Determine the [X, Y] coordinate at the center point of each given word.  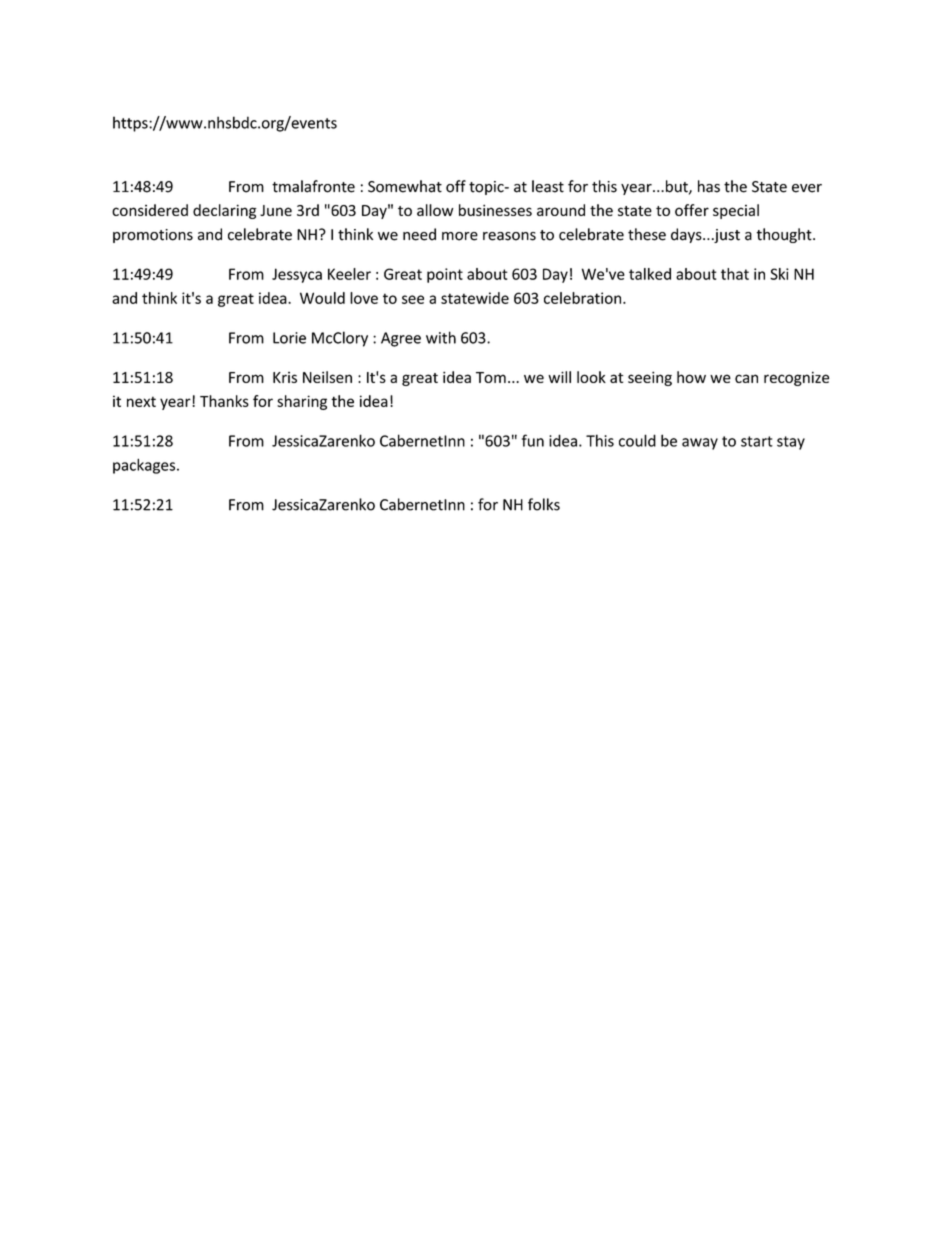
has [709, 186]
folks [544, 504]
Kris [285, 377]
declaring [225, 211]
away [700, 444]
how [691, 377]
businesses [495, 210]
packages [145, 466]
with [441, 337]
